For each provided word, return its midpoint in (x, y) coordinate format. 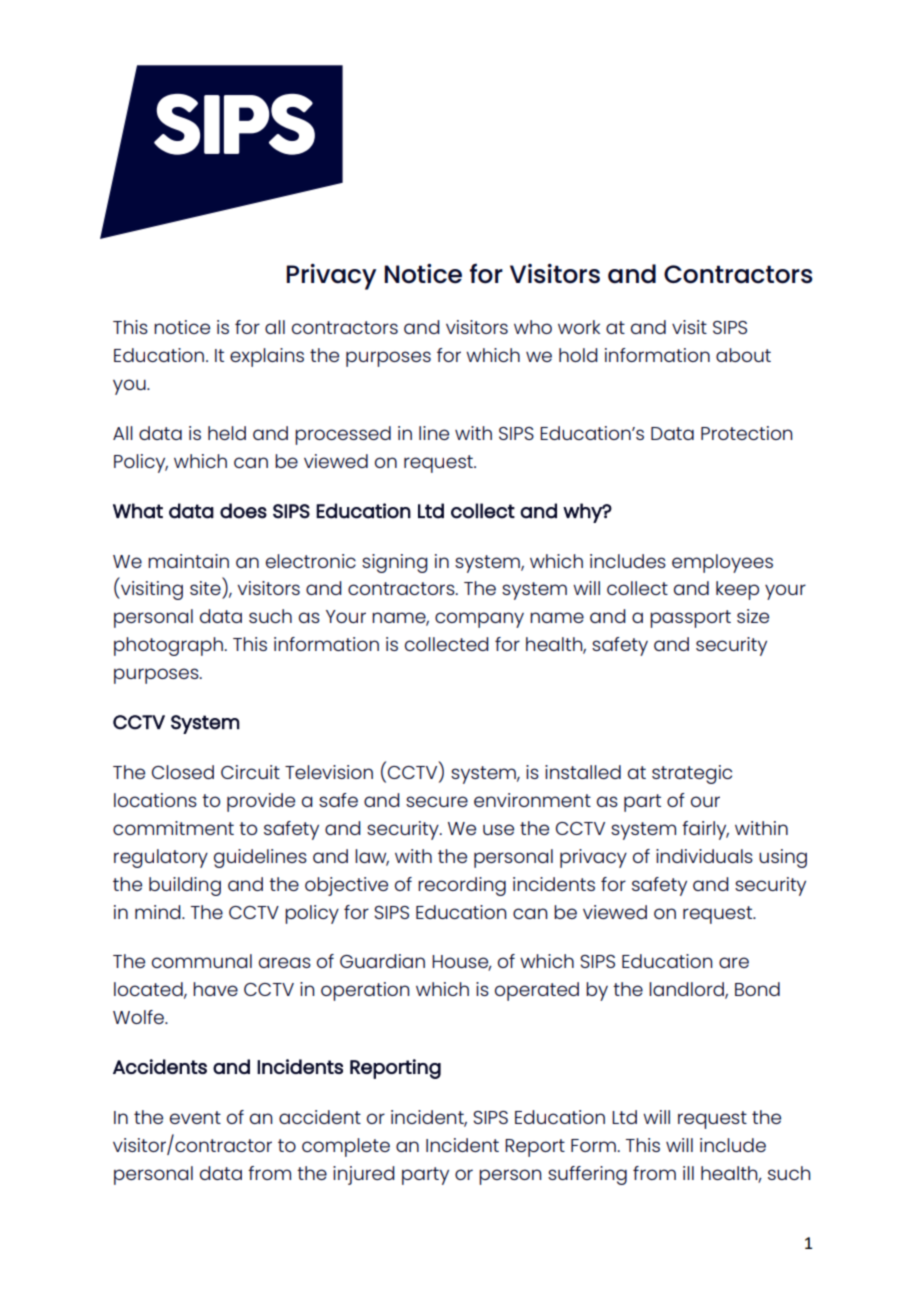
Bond (757, 989)
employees (722, 563)
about (743, 355)
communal (202, 961)
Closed (183, 772)
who (533, 327)
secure (437, 801)
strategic (692, 774)
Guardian (382, 961)
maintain (188, 561)
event (195, 1117)
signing (395, 563)
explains (267, 357)
